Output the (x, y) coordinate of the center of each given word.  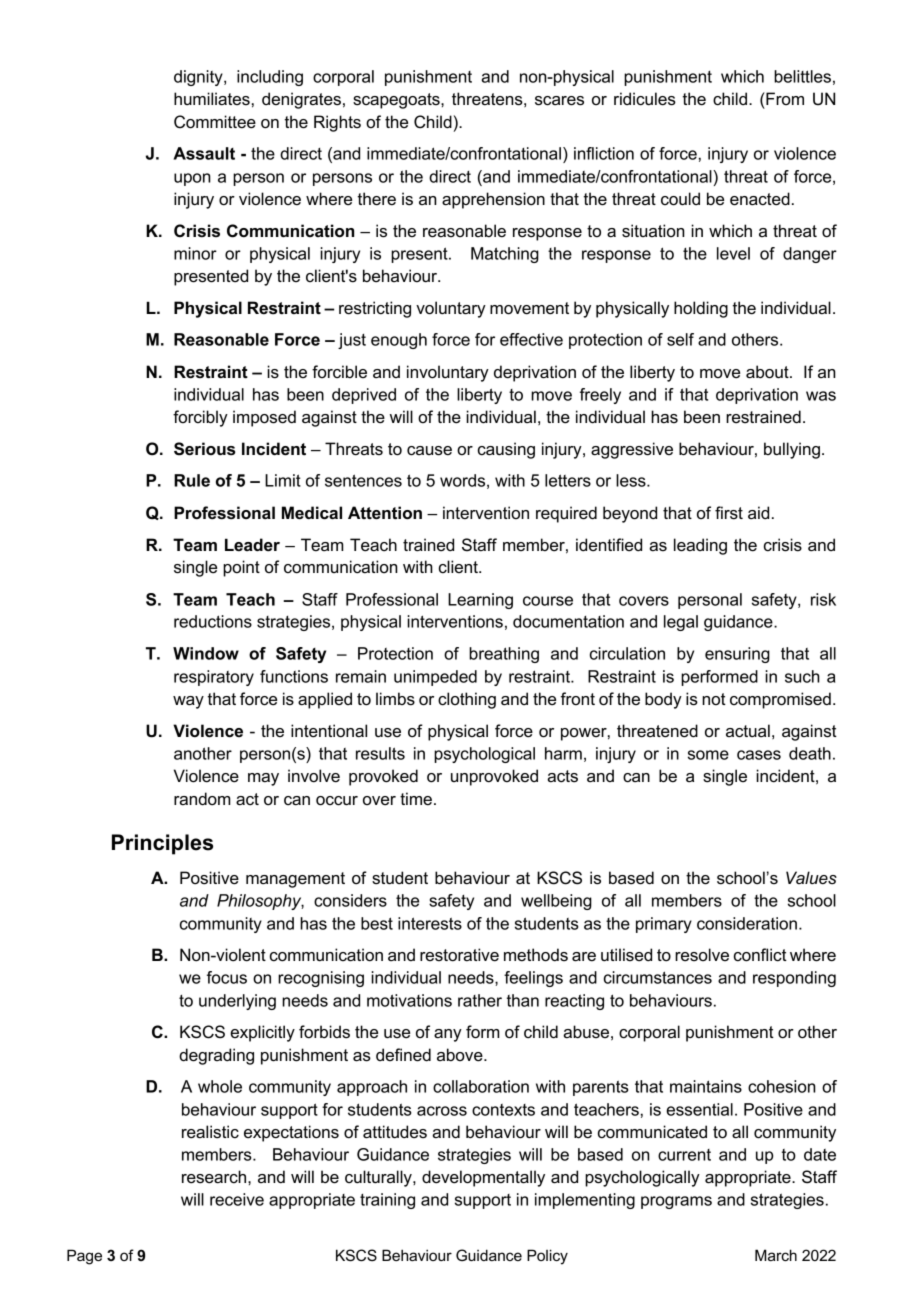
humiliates (212, 99)
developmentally (483, 1178)
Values (811, 878)
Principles (162, 844)
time (416, 799)
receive (237, 1199)
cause (429, 451)
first (729, 513)
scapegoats (397, 101)
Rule (192, 480)
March (776, 1255)
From (784, 98)
